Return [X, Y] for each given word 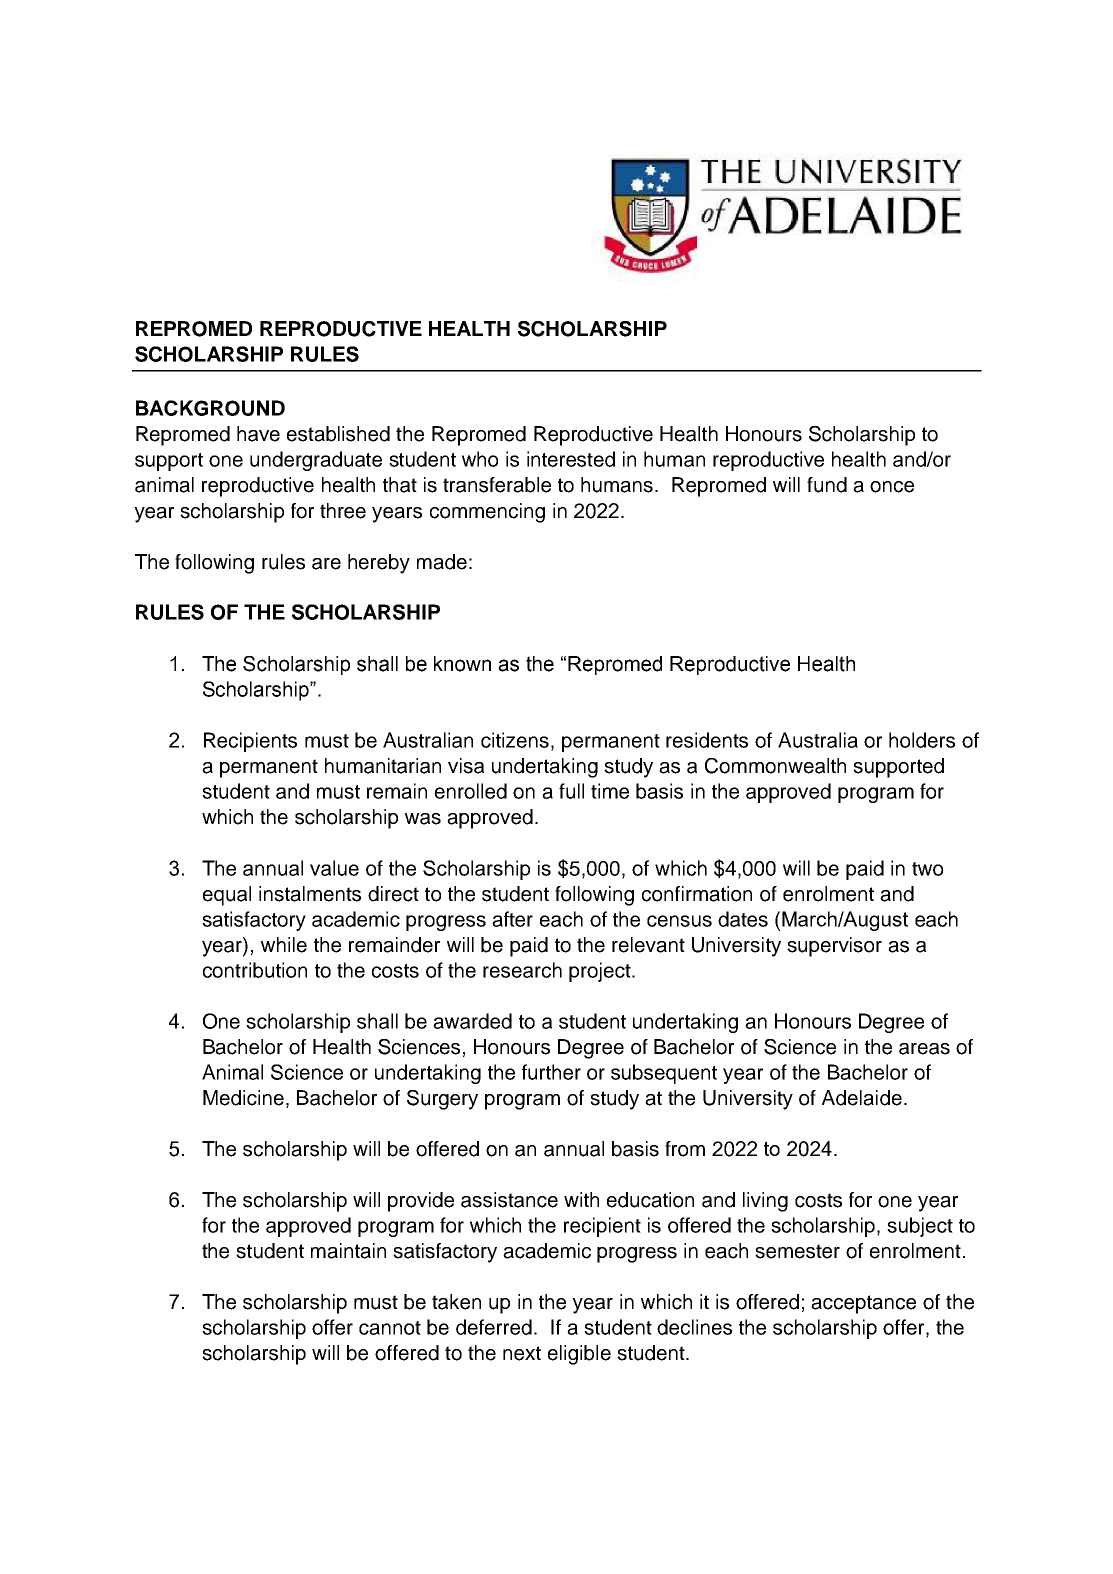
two [927, 869]
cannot [390, 1328]
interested [571, 459]
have [258, 434]
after [512, 919]
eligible [579, 1355]
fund [827, 485]
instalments [310, 894]
